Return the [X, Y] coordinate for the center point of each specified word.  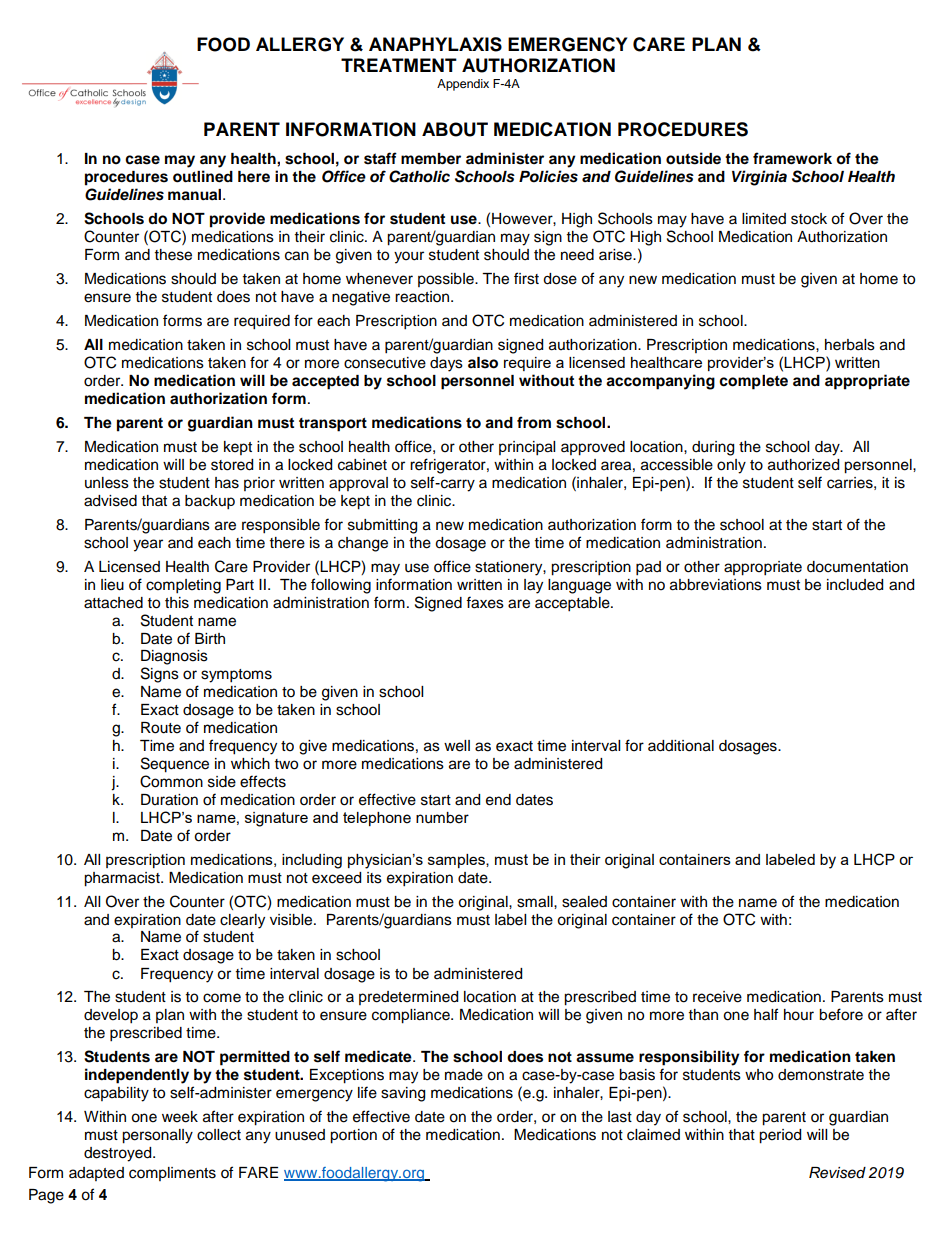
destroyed [119, 1154]
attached [113, 603]
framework [792, 158]
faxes [485, 602]
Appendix [463, 85]
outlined [203, 176]
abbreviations [716, 585]
